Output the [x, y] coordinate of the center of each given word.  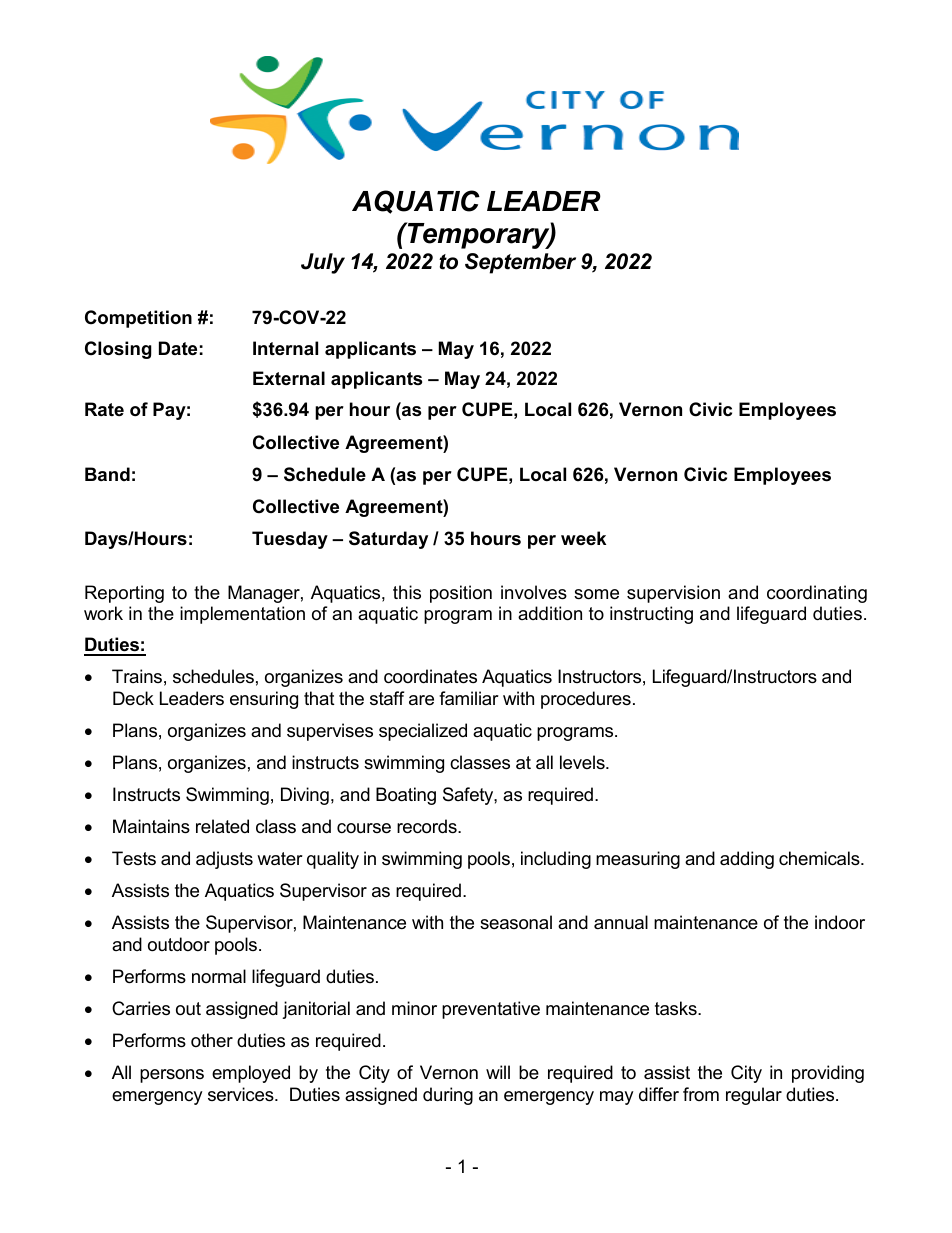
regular [754, 1096]
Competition [138, 319]
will [498, 1072]
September [520, 263]
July [323, 263]
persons [172, 1076]
